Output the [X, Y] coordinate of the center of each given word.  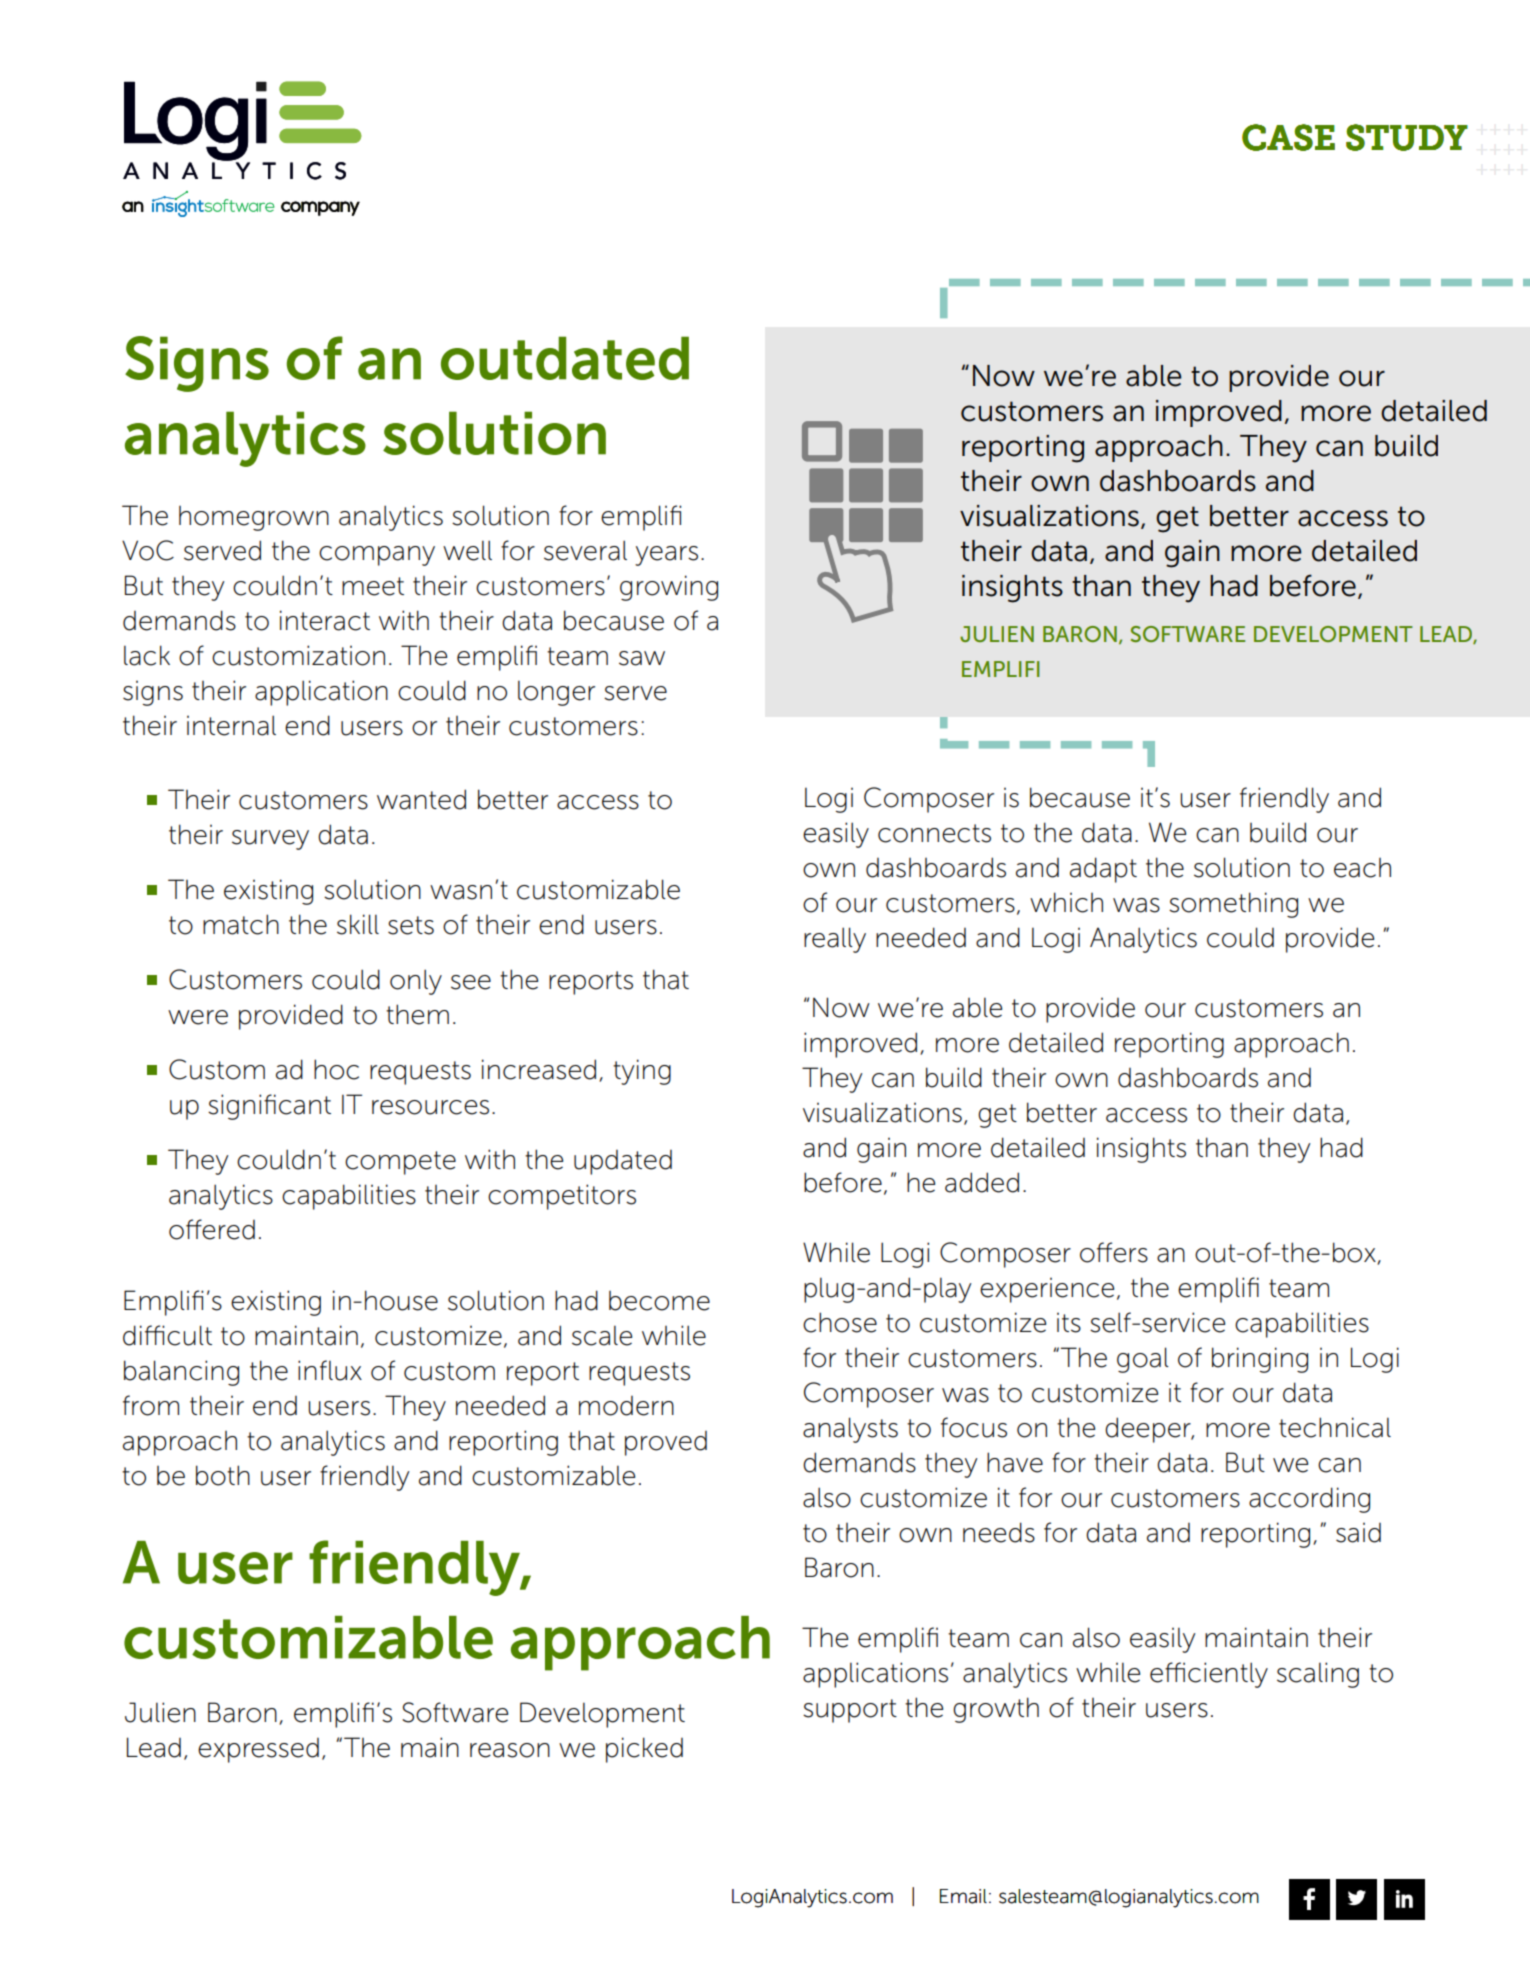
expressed [258, 1750]
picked [644, 1750]
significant [269, 1107]
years [666, 556]
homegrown [254, 518]
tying [642, 1072]
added [982, 1182]
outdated [565, 358]
